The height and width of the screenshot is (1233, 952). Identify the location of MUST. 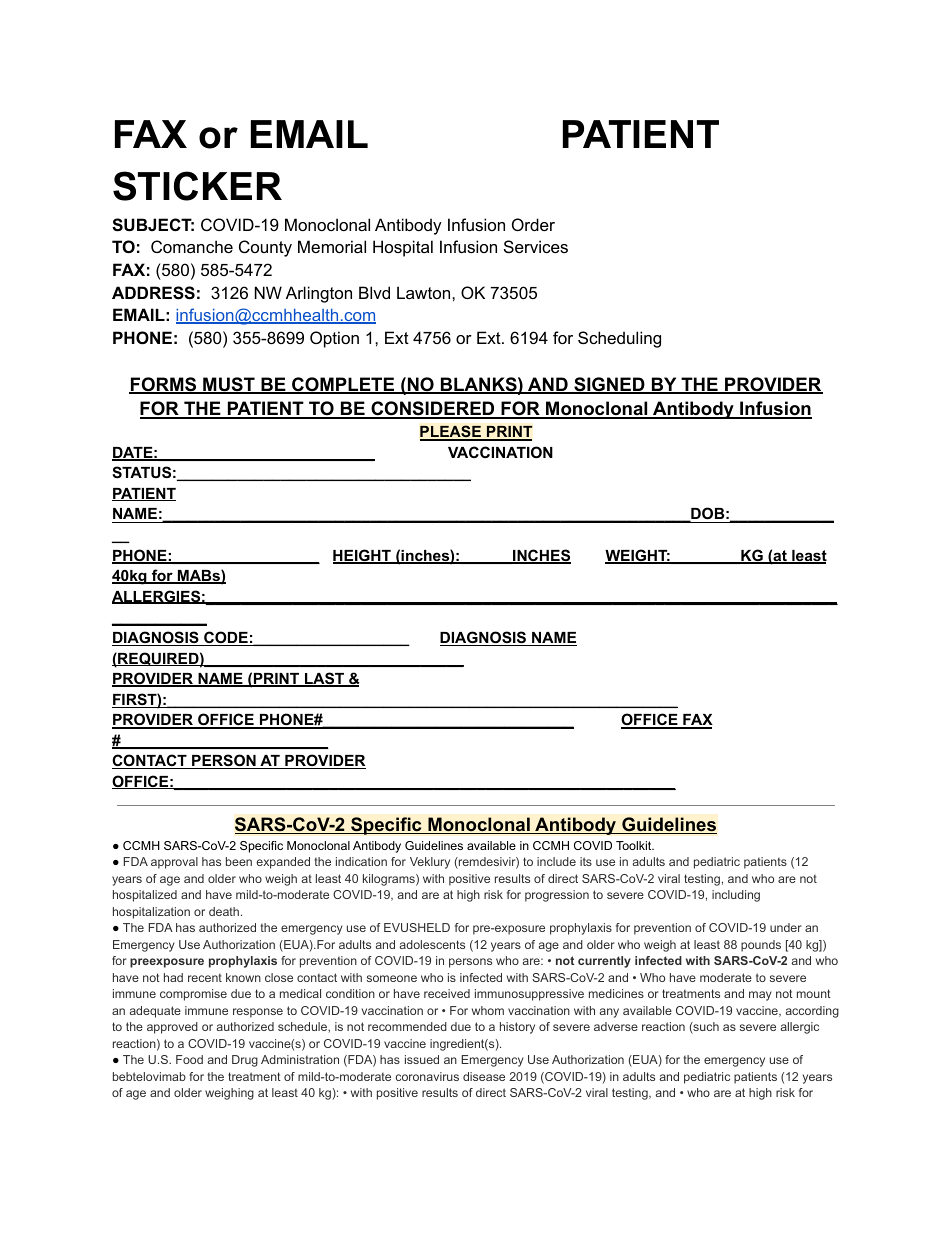
(229, 385).
